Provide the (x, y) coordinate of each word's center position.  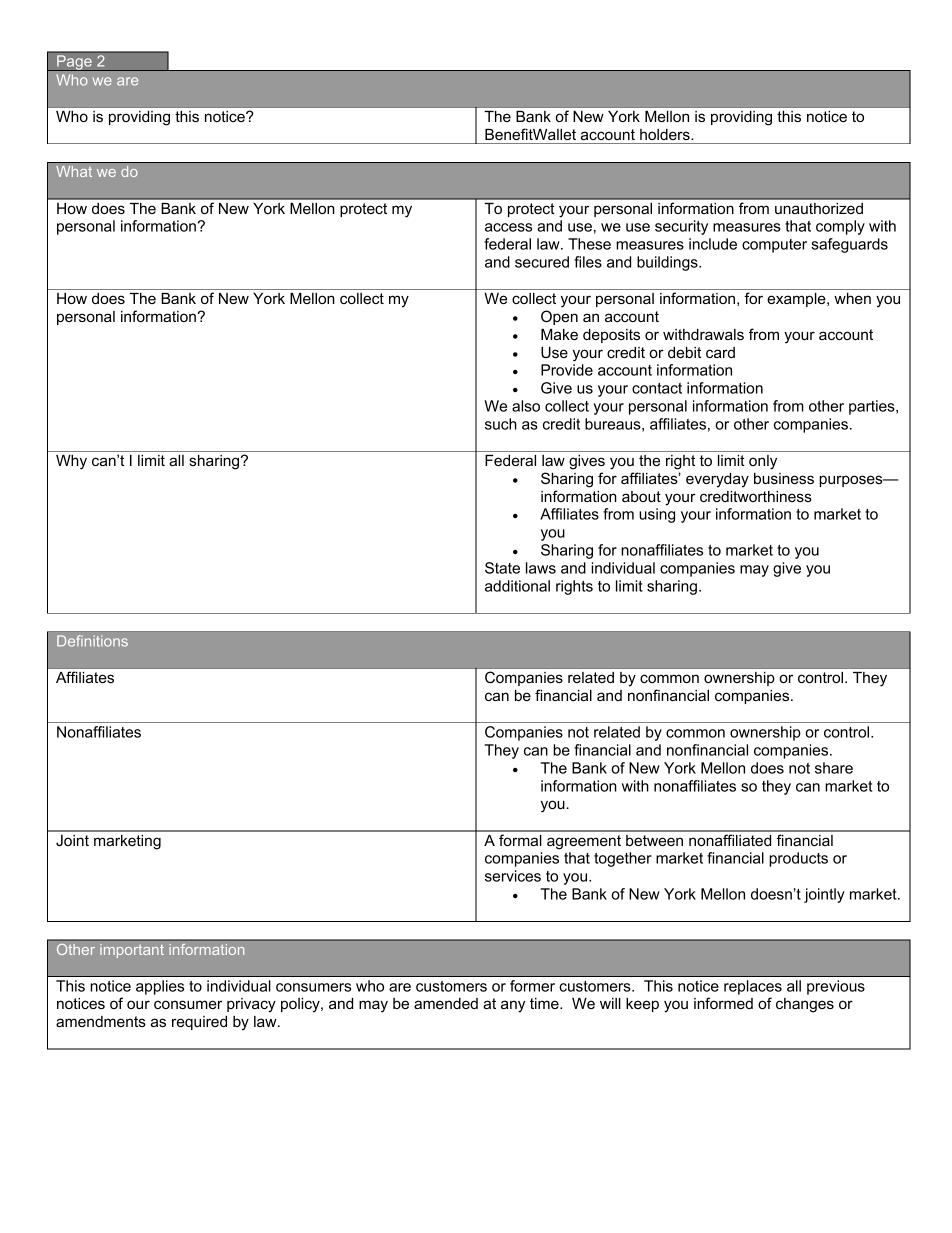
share (834, 768)
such (501, 424)
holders (666, 134)
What (74, 171)
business (784, 478)
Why (71, 462)
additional (517, 586)
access (508, 227)
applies (160, 987)
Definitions (92, 641)
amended (446, 1003)
